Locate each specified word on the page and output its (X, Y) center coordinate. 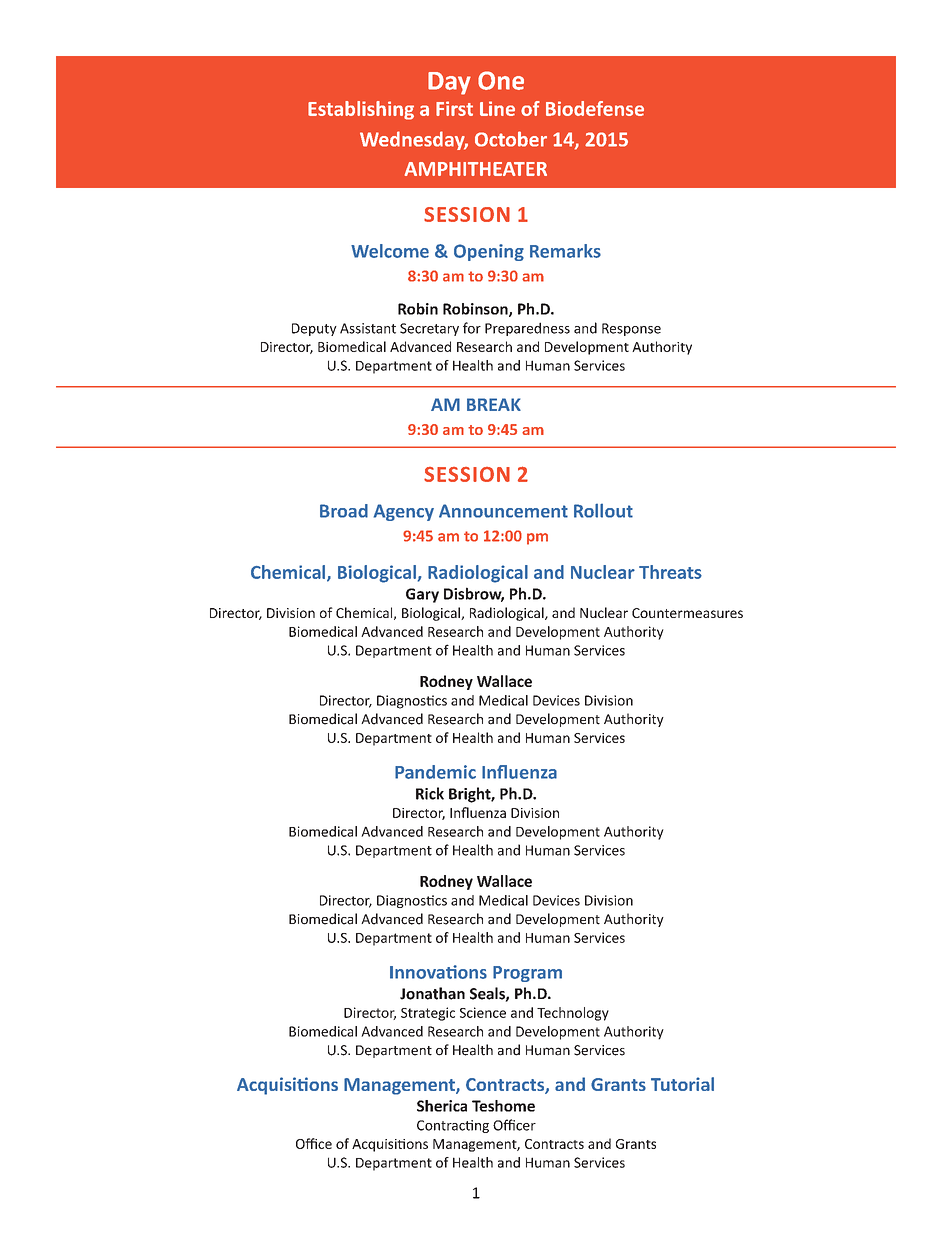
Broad (344, 511)
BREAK (494, 404)
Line (497, 108)
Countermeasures (687, 613)
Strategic (428, 1014)
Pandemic (435, 772)
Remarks (565, 251)
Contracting (453, 1126)
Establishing (361, 110)
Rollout (603, 511)
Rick (430, 793)
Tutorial (682, 1084)
